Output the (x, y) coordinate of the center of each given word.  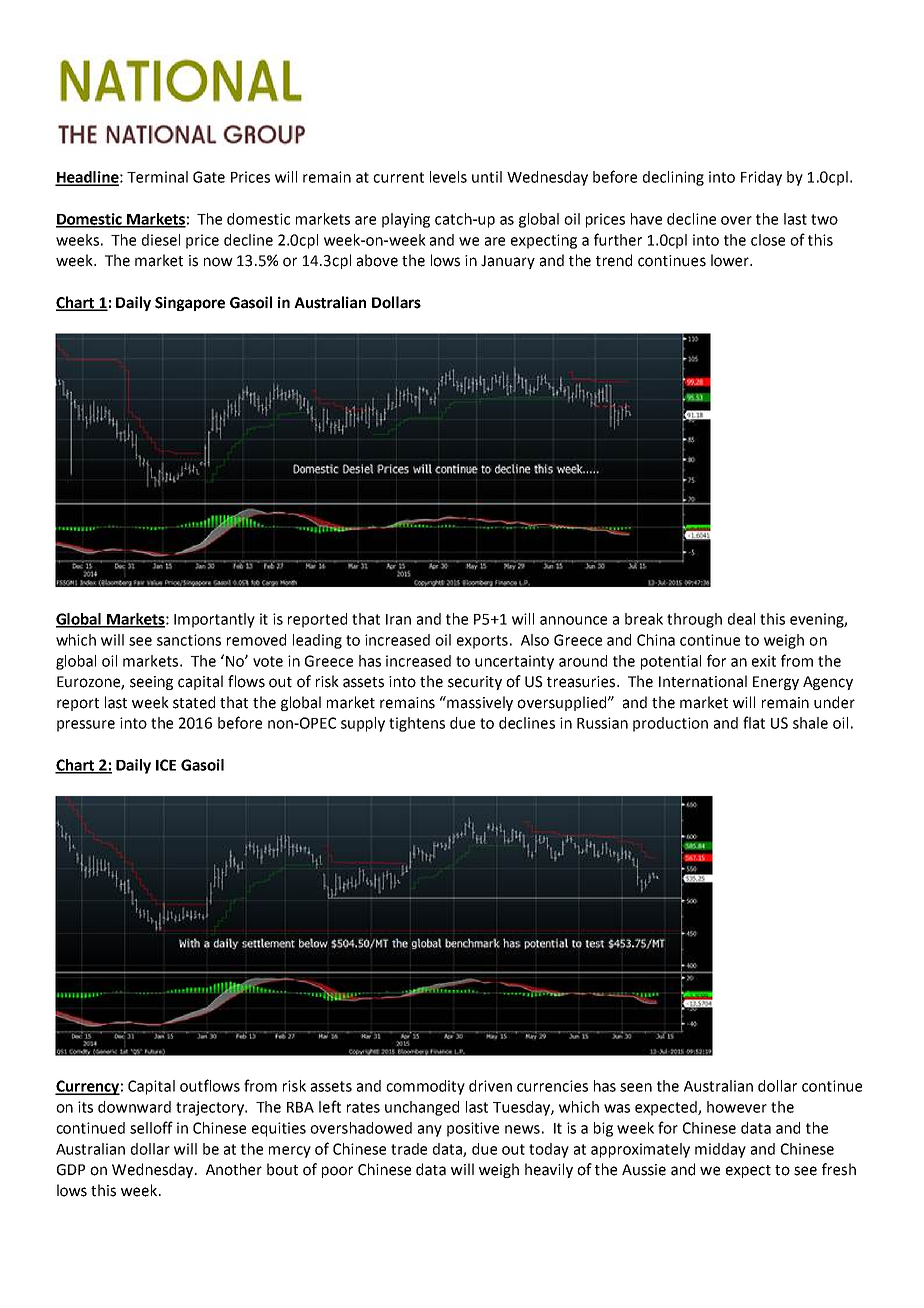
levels (448, 177)
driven (490, 1086)
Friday (761, 178)
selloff (151, 1127)
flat (754, 722)
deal (741, 619)
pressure (86, 726)
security (475, 683)
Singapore (190, 303)
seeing (151, 683)
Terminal (157, 177)
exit (764, 661)
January (508, 262)
